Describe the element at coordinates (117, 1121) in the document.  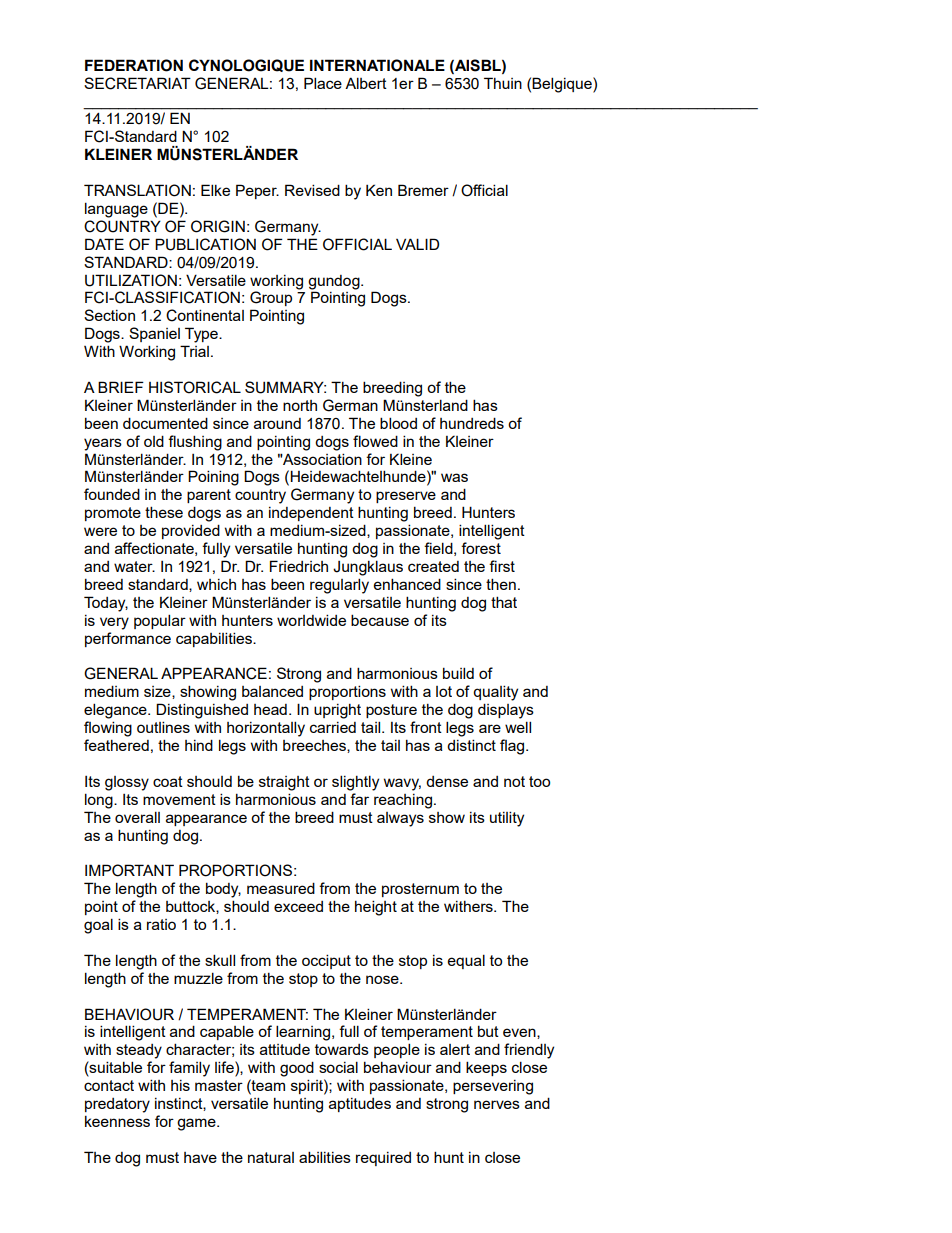
I see `keenness` at that location.
